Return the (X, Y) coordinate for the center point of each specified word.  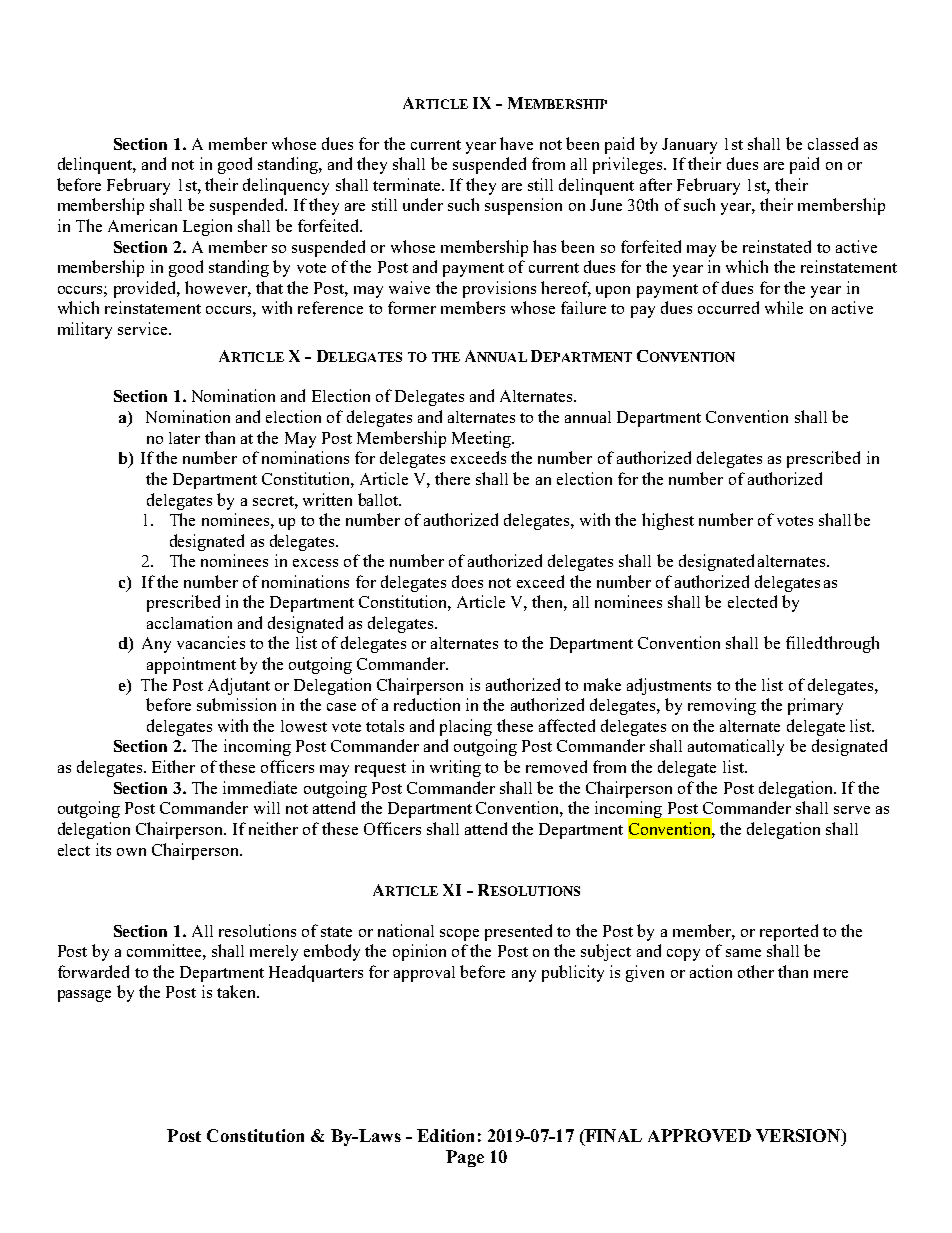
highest (668, 521)
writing (455, 768)
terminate (408, 184)
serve (852, 810)
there (452, 478)
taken (237, 991)
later (184, 438)
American (142, 225)
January (689, 146)
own (131, 852)
